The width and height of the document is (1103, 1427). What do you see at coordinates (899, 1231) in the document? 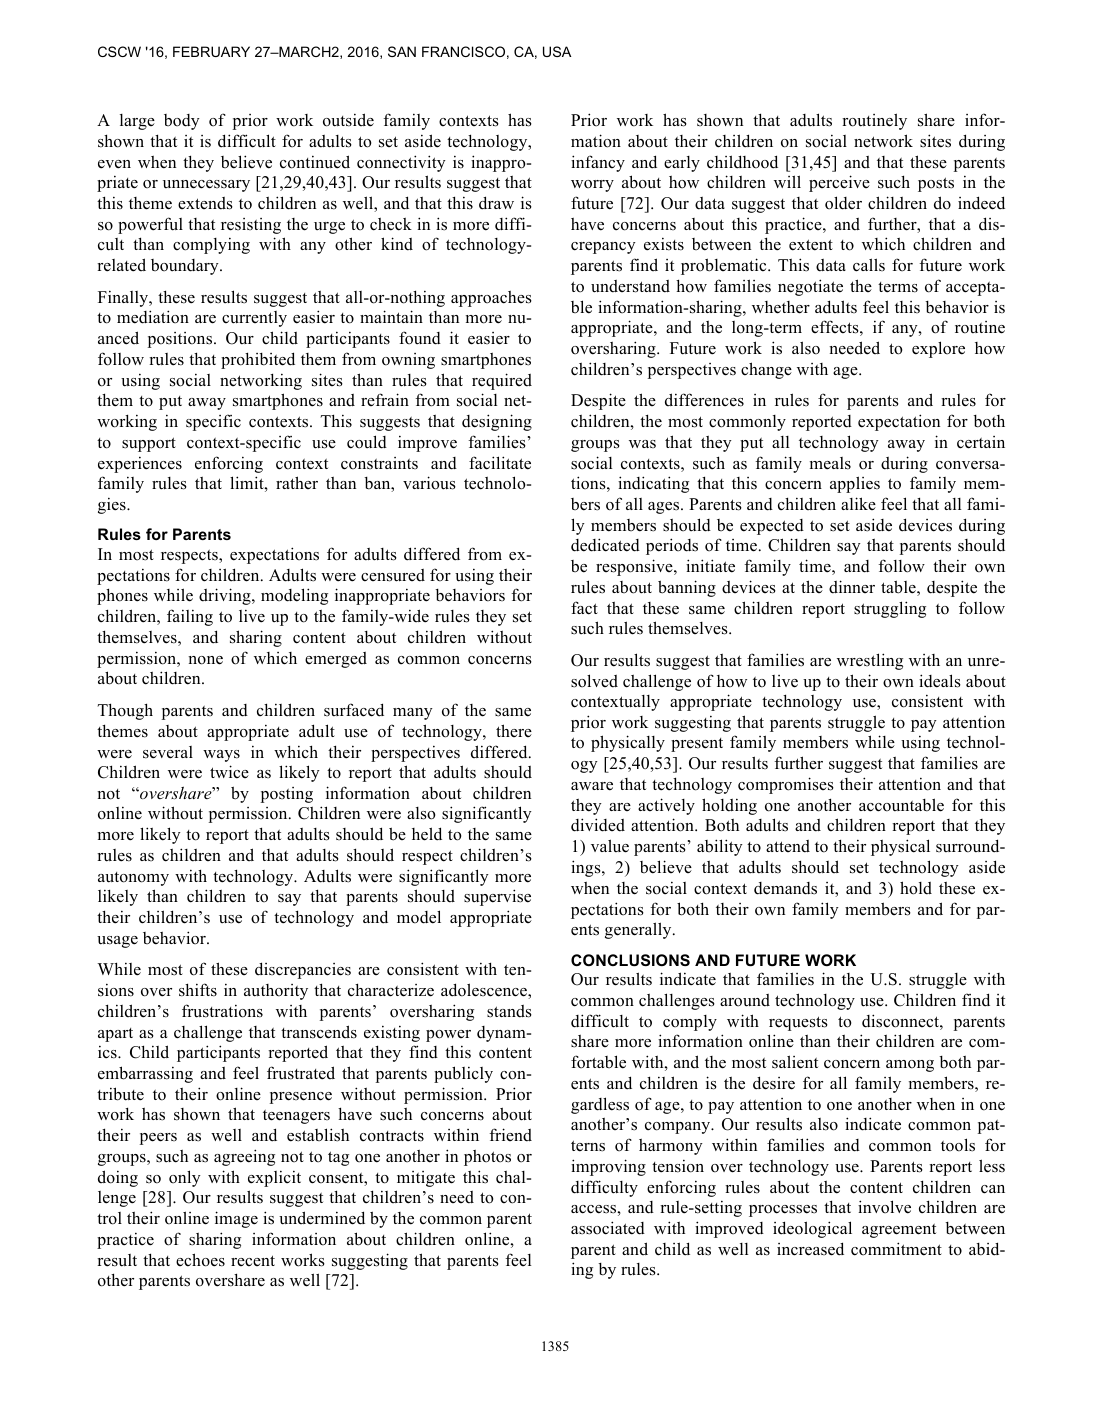
I see `agreement` at bounding box center [899, 1231].
